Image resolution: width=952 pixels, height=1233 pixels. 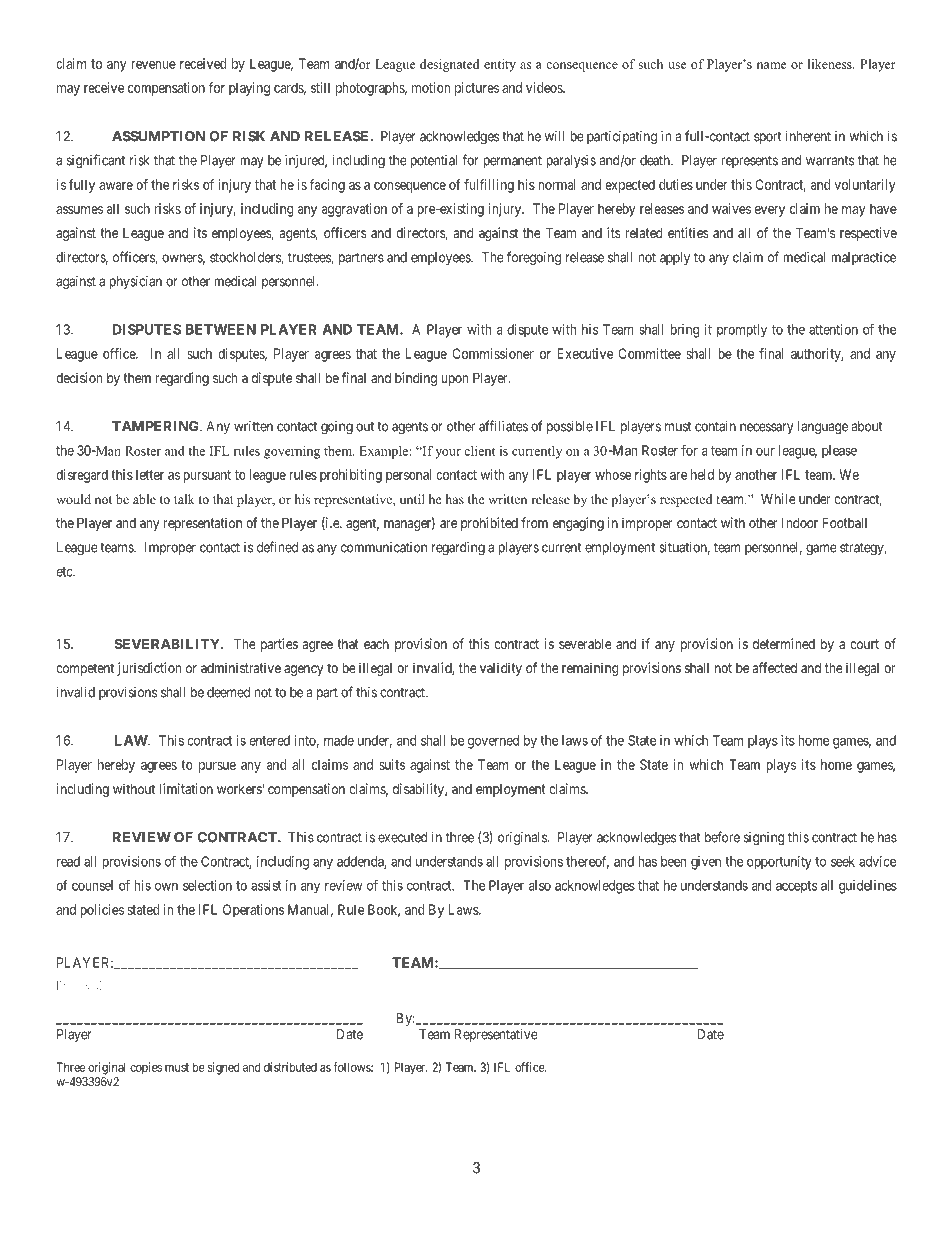 What do you see at coordinates (402, 837) in the screenshot?
I see `executed` at bounding box center [402, 837].
